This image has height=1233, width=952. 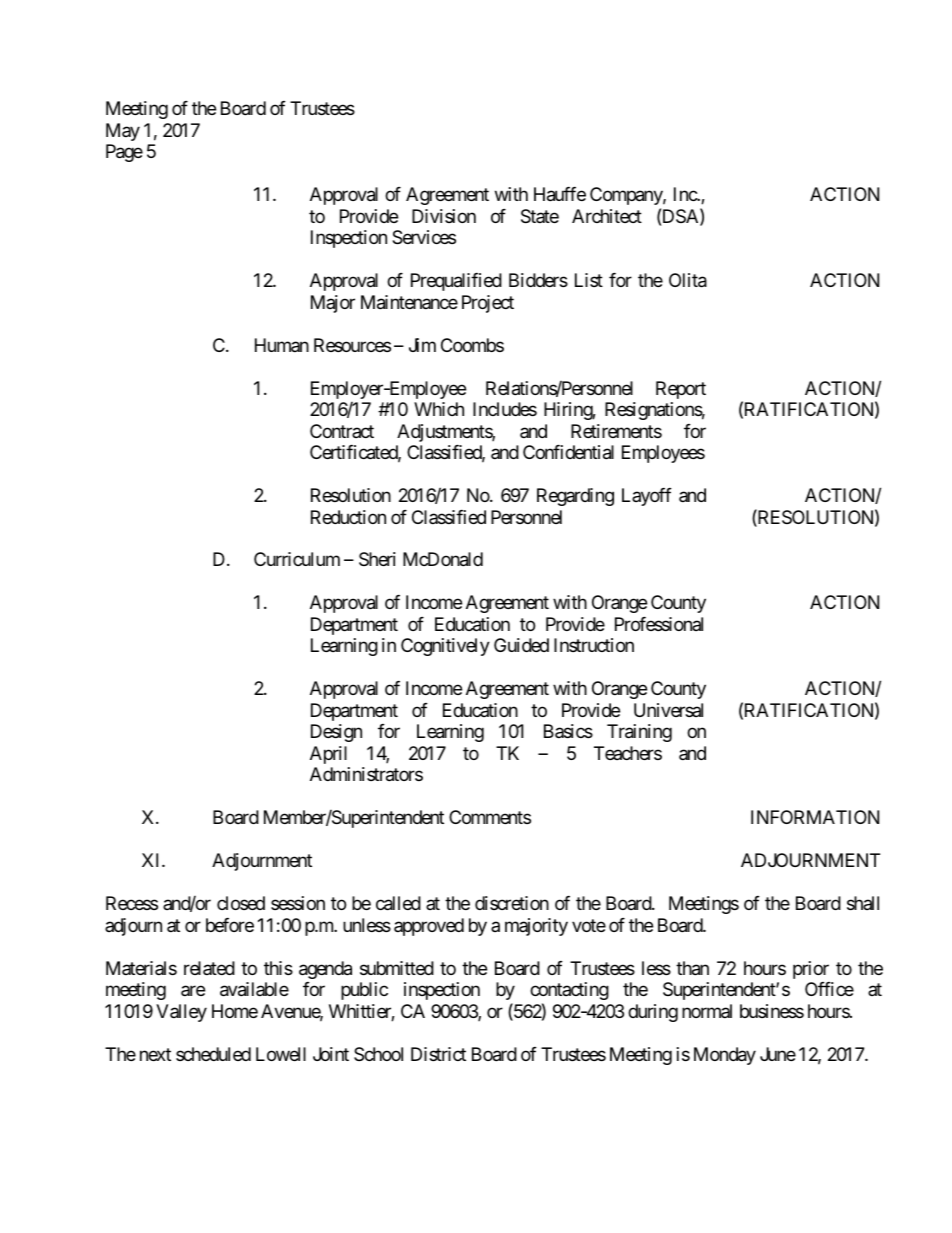 What do you see at coordinates (444, 216) in the image?
I see `Division` at bounding box center [444, 216].
